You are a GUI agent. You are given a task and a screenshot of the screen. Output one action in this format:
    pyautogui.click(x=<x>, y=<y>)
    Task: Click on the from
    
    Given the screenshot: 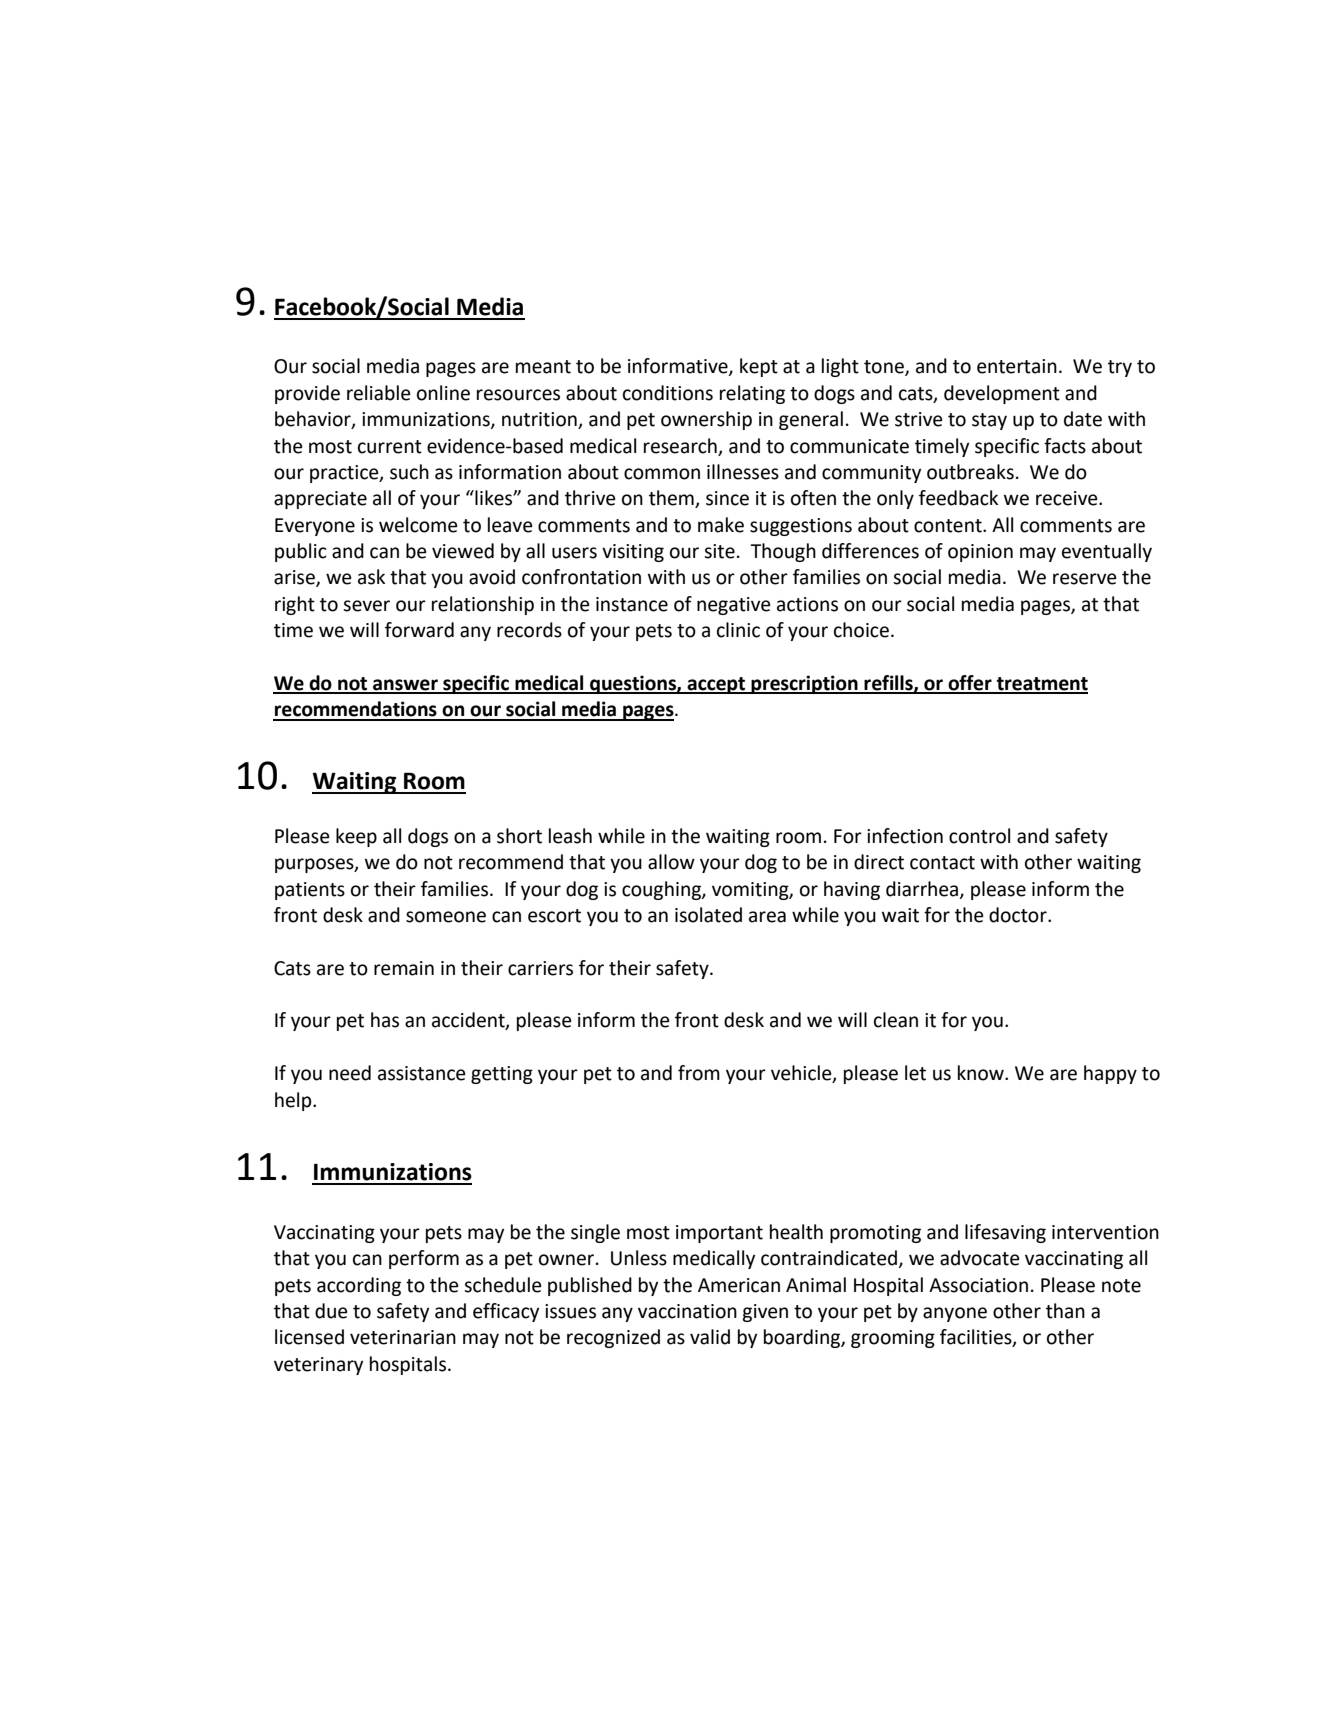 What is the action you would take?
    pyautogui.click(x=699, y=1073)
